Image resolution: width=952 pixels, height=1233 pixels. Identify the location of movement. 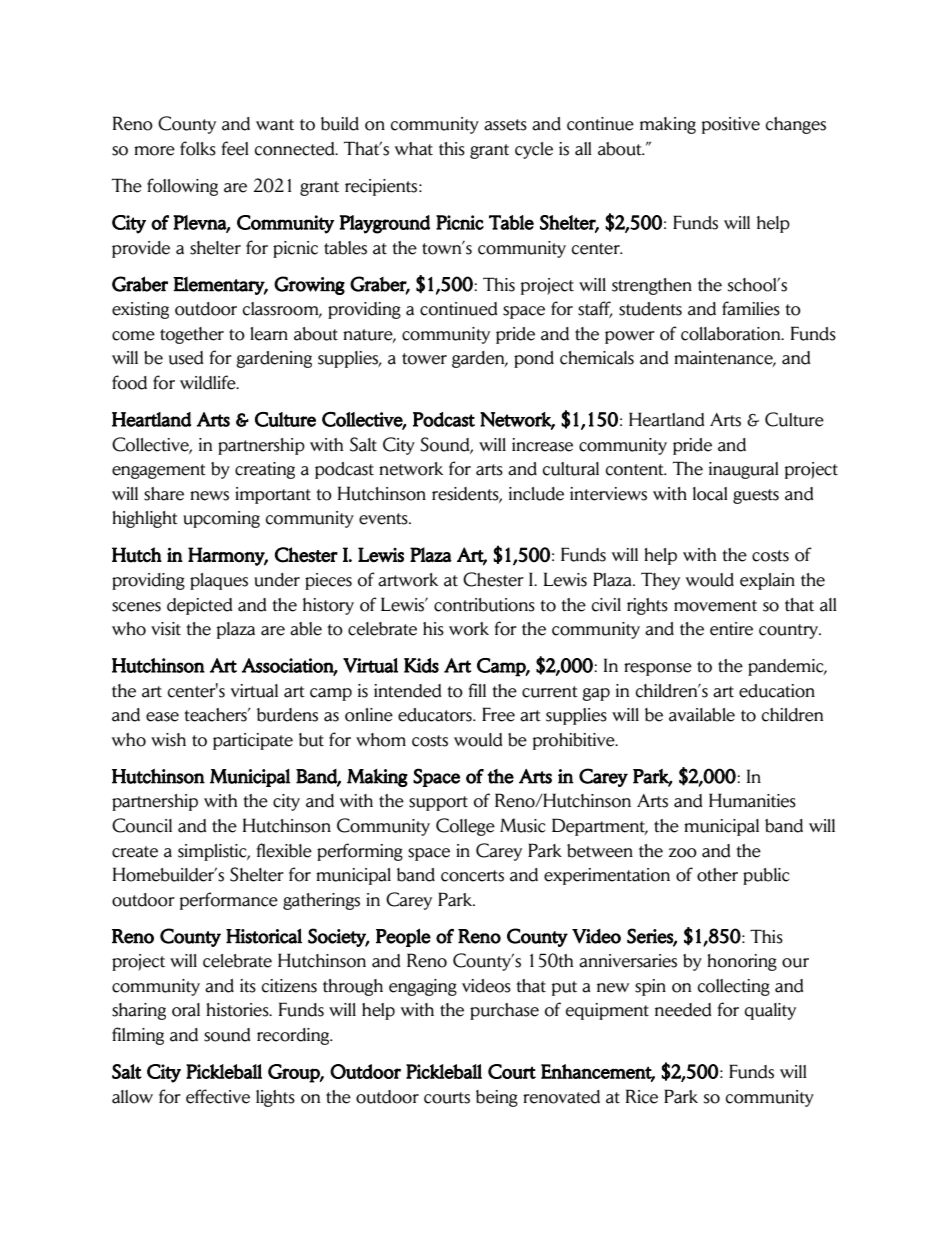
(715, 606).
